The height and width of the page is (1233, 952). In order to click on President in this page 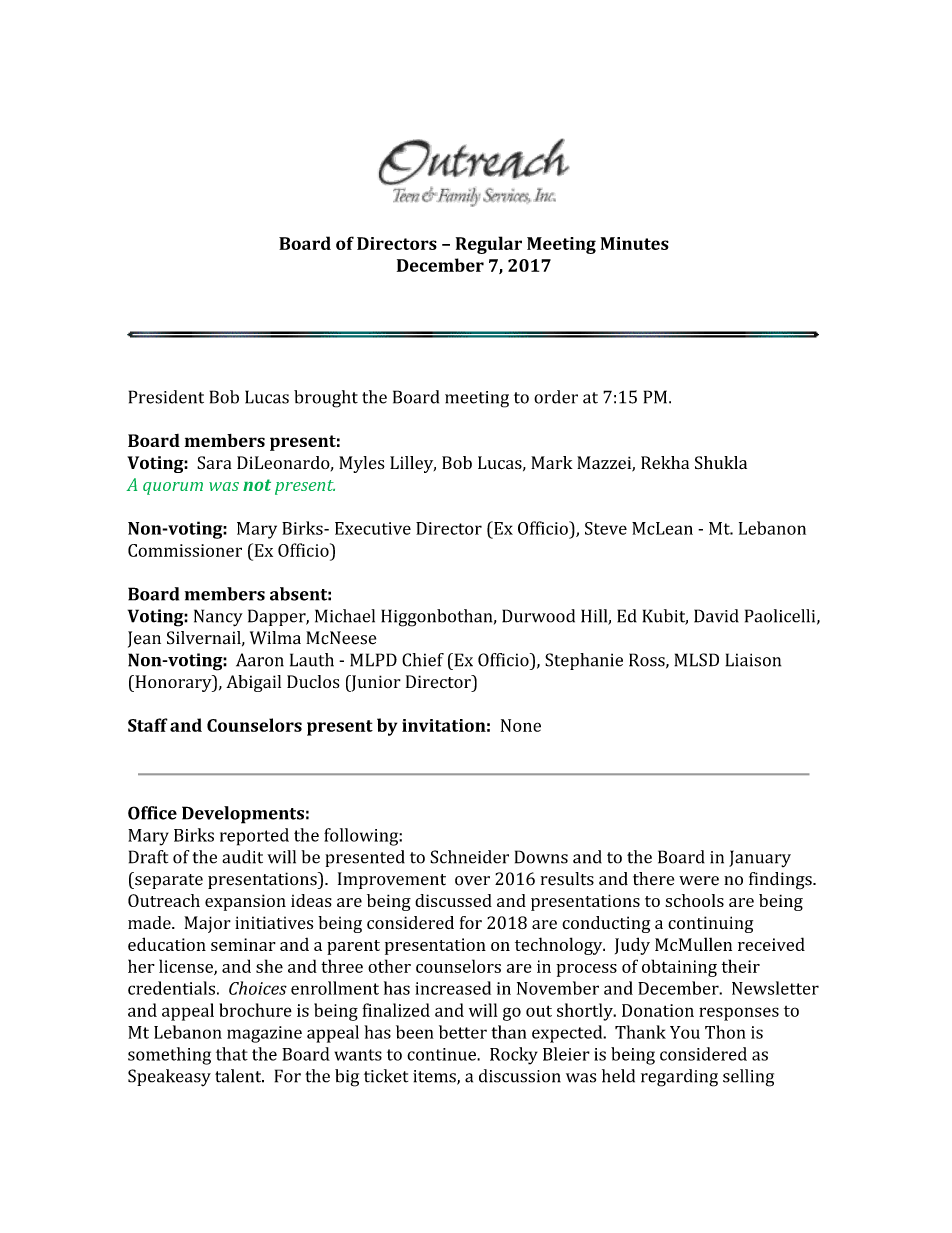, I will do `click(166, 397)`.
